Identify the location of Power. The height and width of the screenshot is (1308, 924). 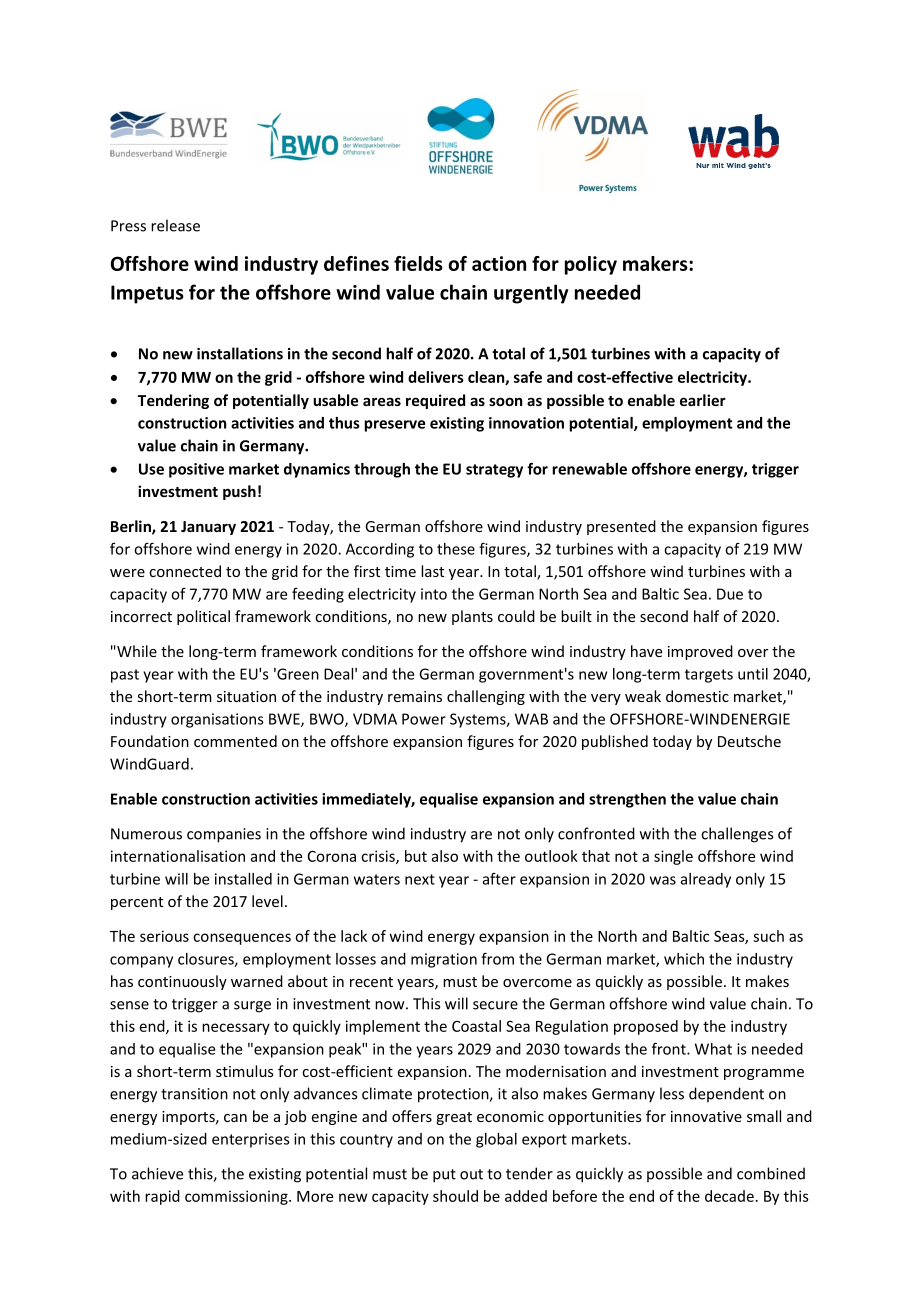
(424, 719).
